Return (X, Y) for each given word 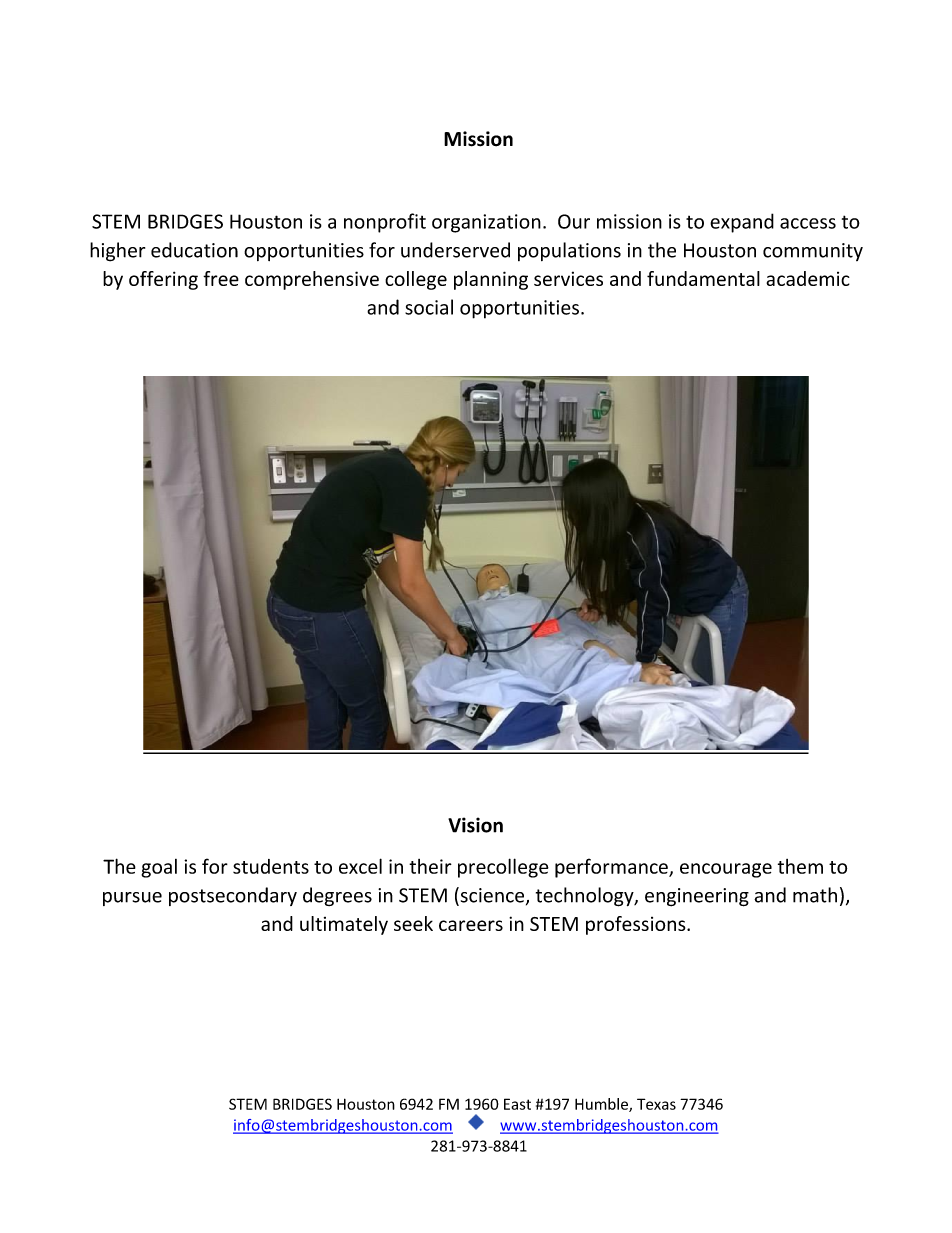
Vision (475, 825)
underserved (455, 250)
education (194, 250)
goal (159, 868)
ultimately (344, 925)
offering (163, 280)
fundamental (703, 278)
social (429, 307)
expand (742, 223)
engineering (697, 897)
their (430, 866)
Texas (656, 1104)
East (517, 1104)
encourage (726, 870)
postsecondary (233, 896)
